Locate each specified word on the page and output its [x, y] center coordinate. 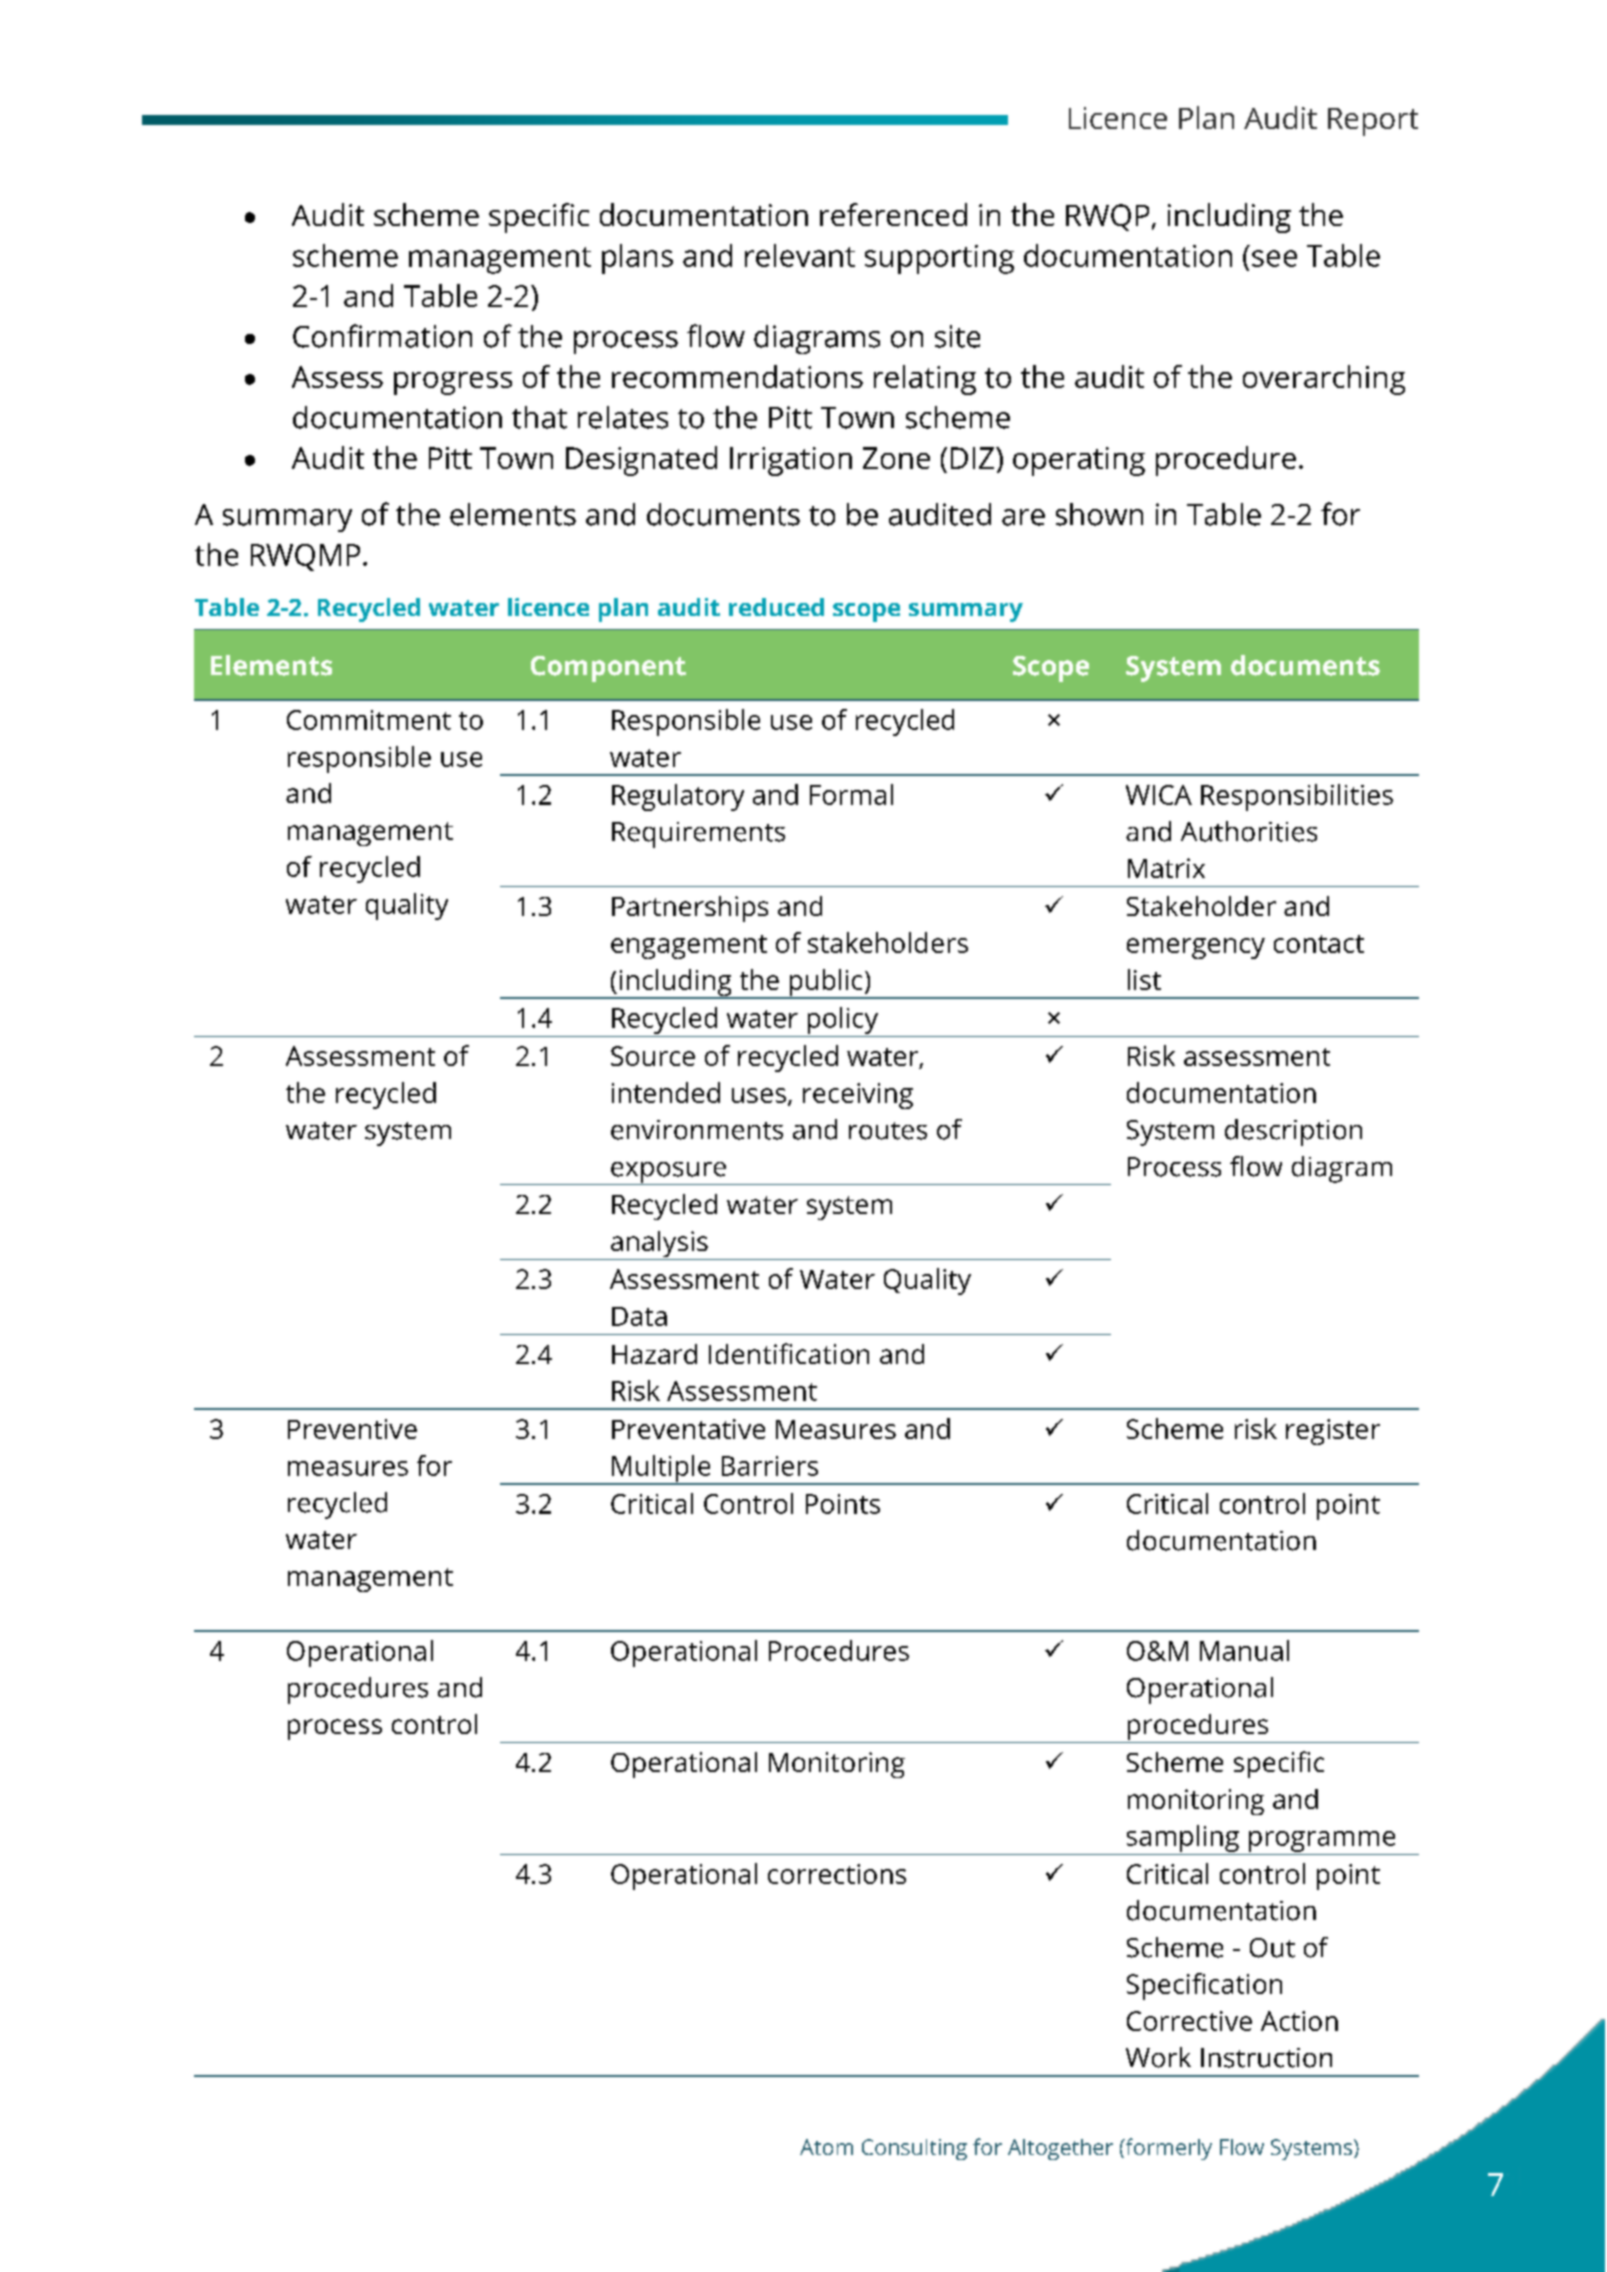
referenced [893, 214]
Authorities [1249, 831]
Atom [826, 2147]
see [1274, 258]
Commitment [369, 720]
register [1333, 1432]
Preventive [352, 1429]
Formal [851, 794]
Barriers [770, 1466]
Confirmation [382, 336]
